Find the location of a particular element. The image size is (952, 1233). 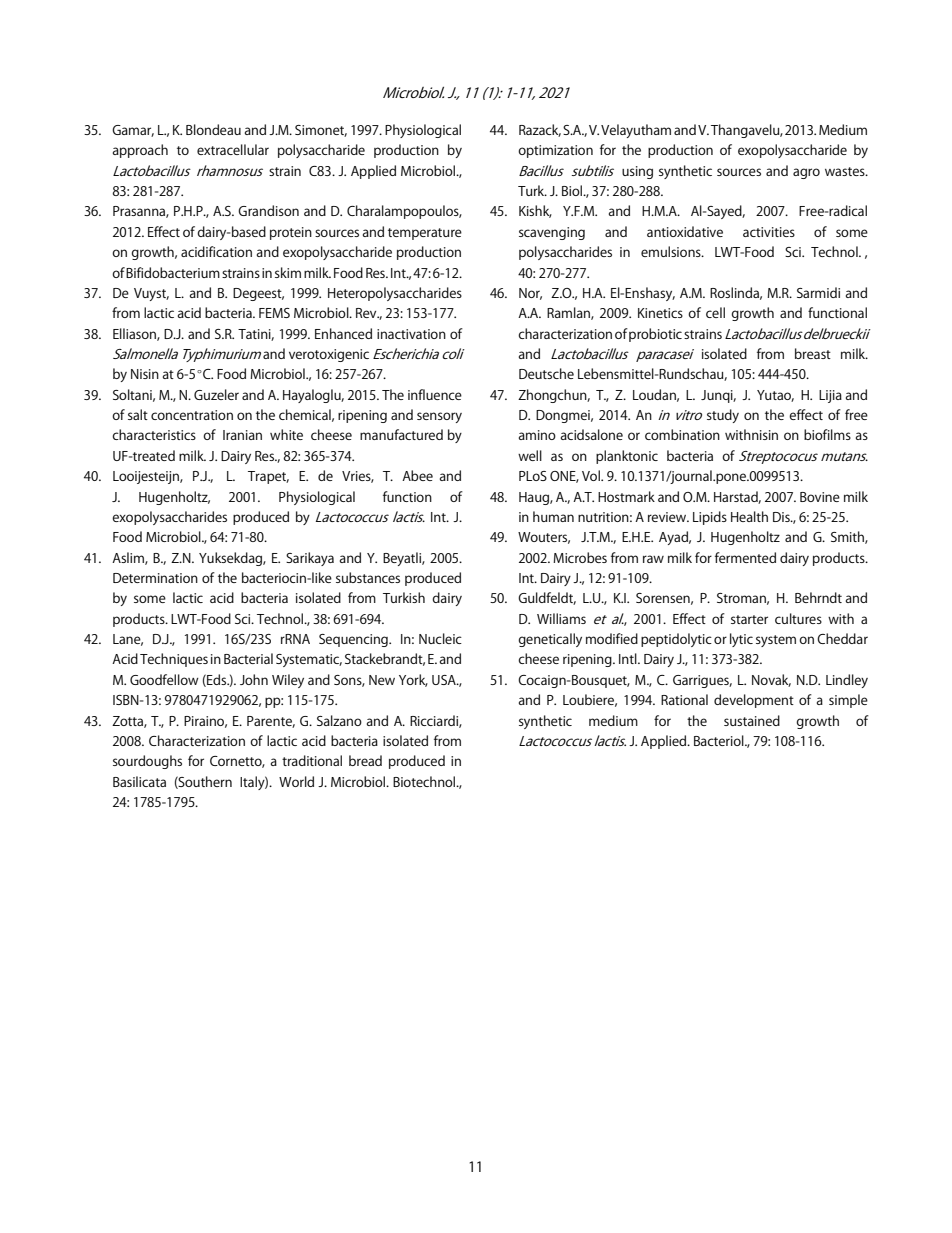

human is located at coordinates (553, 516).
